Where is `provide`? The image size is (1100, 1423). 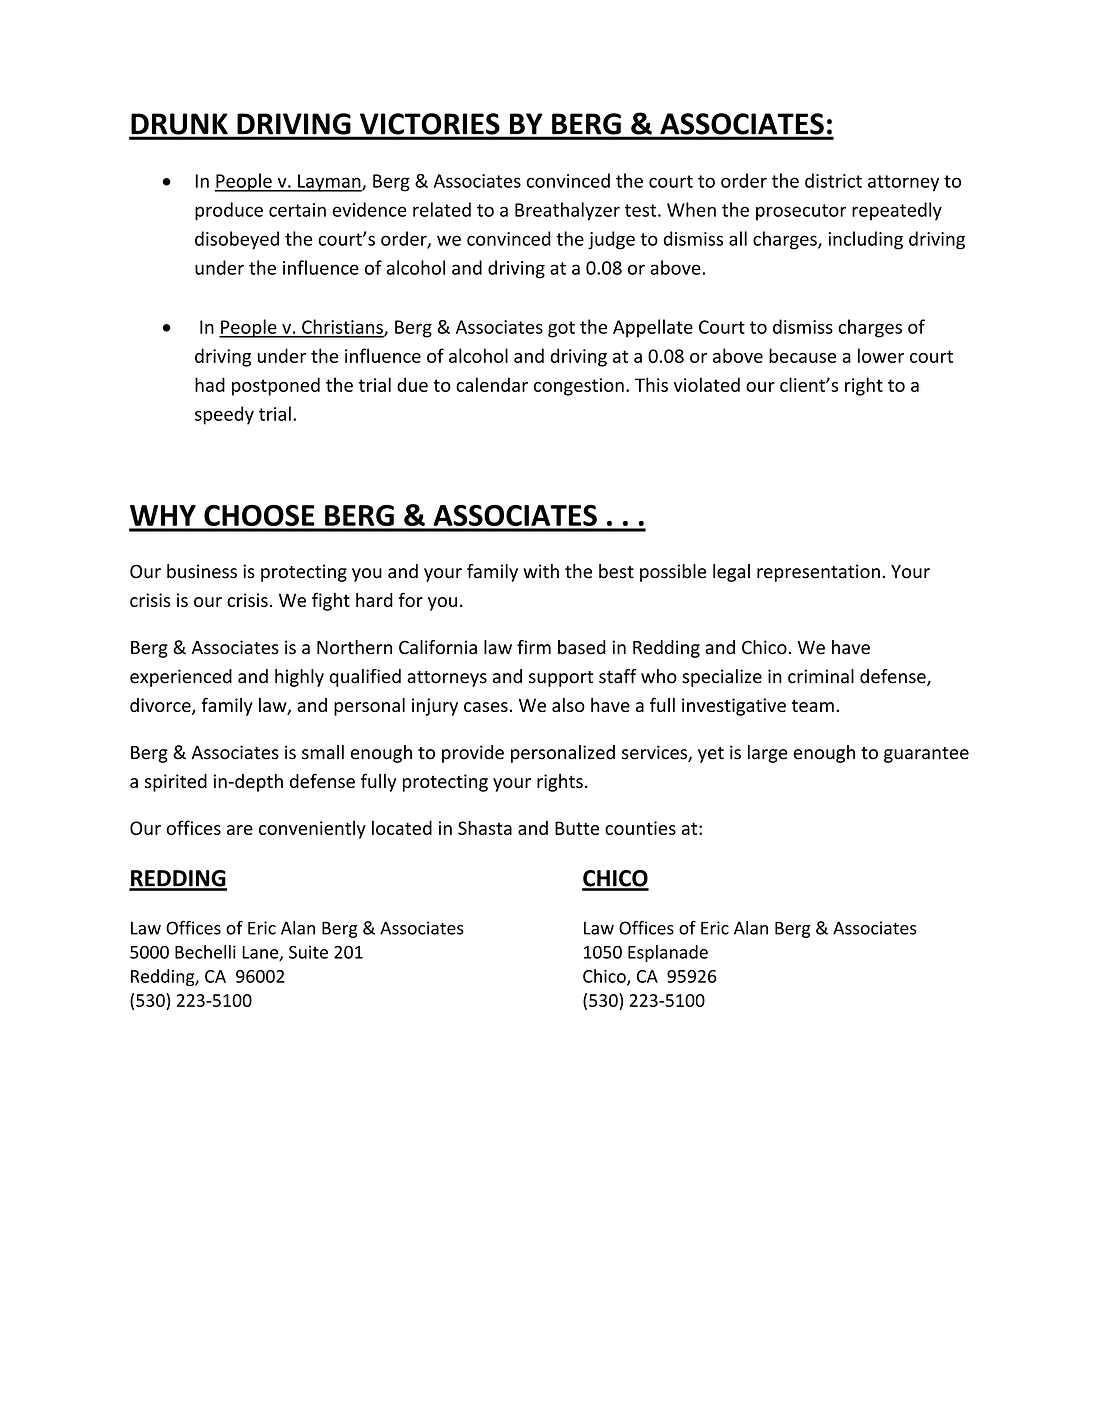
provide is located at coordinates (473, 754).
